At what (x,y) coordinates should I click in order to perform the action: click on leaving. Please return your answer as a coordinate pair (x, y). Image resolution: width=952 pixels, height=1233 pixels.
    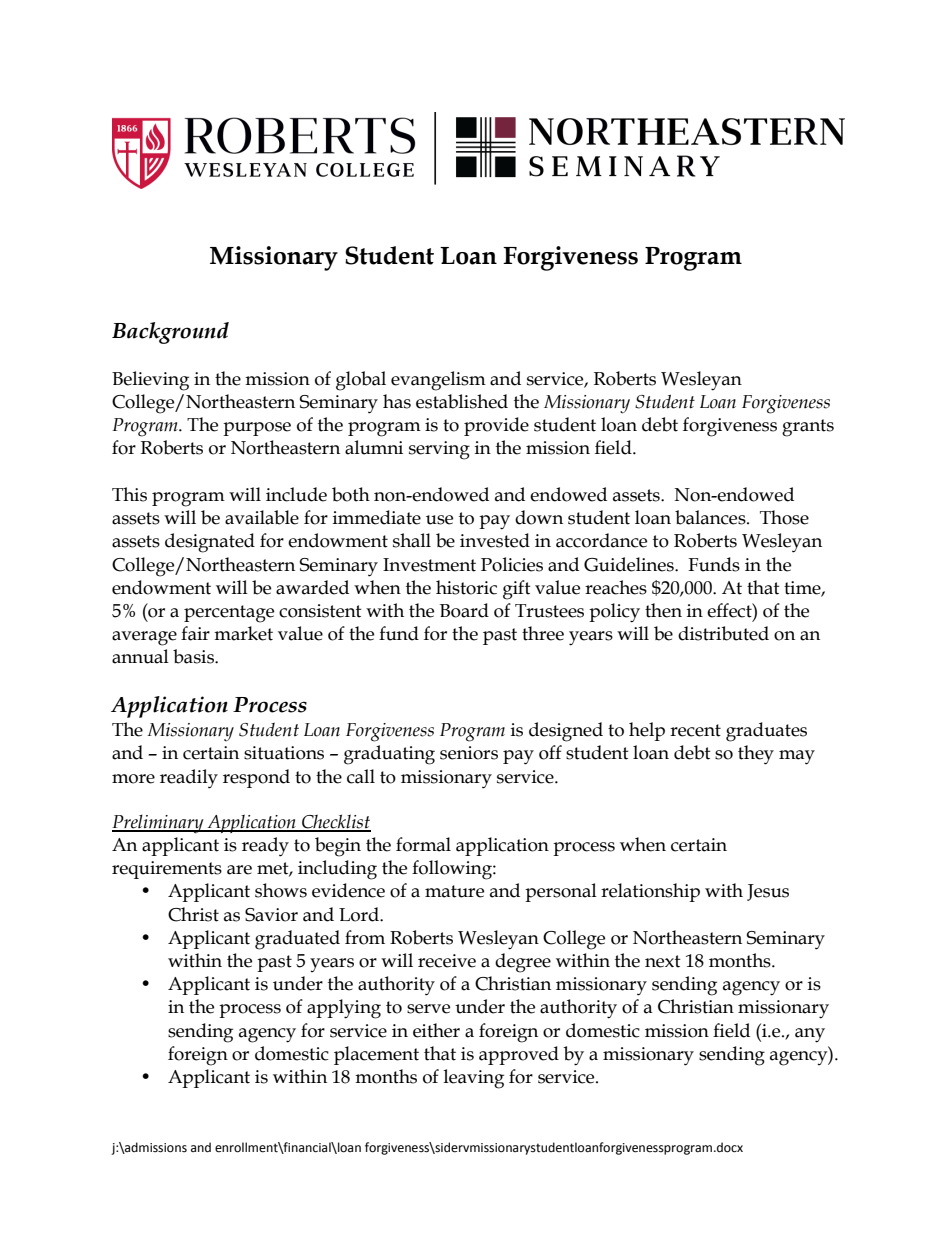
    Looking at the image, I should click on (474, 1079).
